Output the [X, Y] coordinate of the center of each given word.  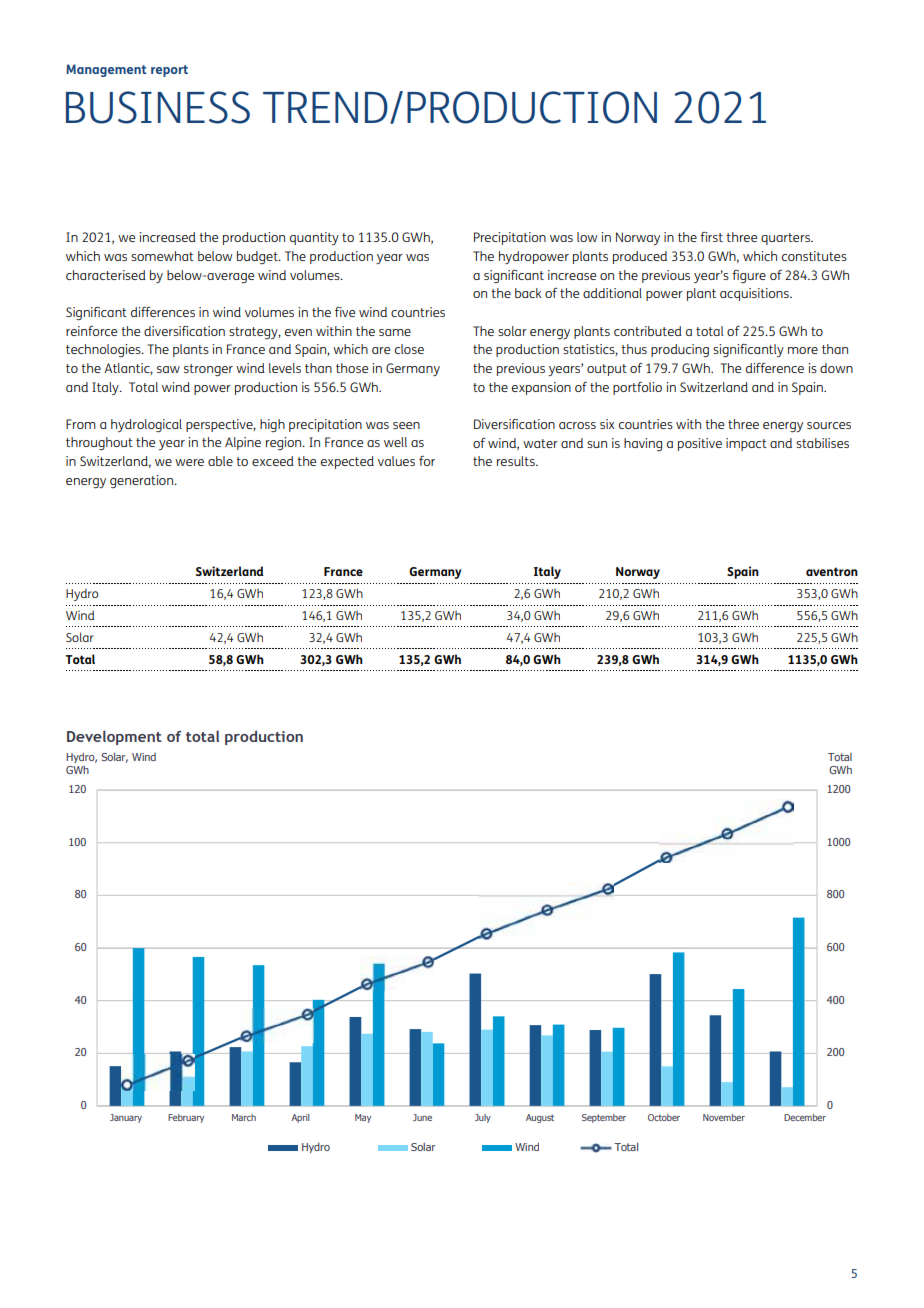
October [664, 1117]
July [483, 1118]
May [363, 1118]
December [805, 1117]
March [244, 1117]
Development [114, 737]
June [422, 1117]
